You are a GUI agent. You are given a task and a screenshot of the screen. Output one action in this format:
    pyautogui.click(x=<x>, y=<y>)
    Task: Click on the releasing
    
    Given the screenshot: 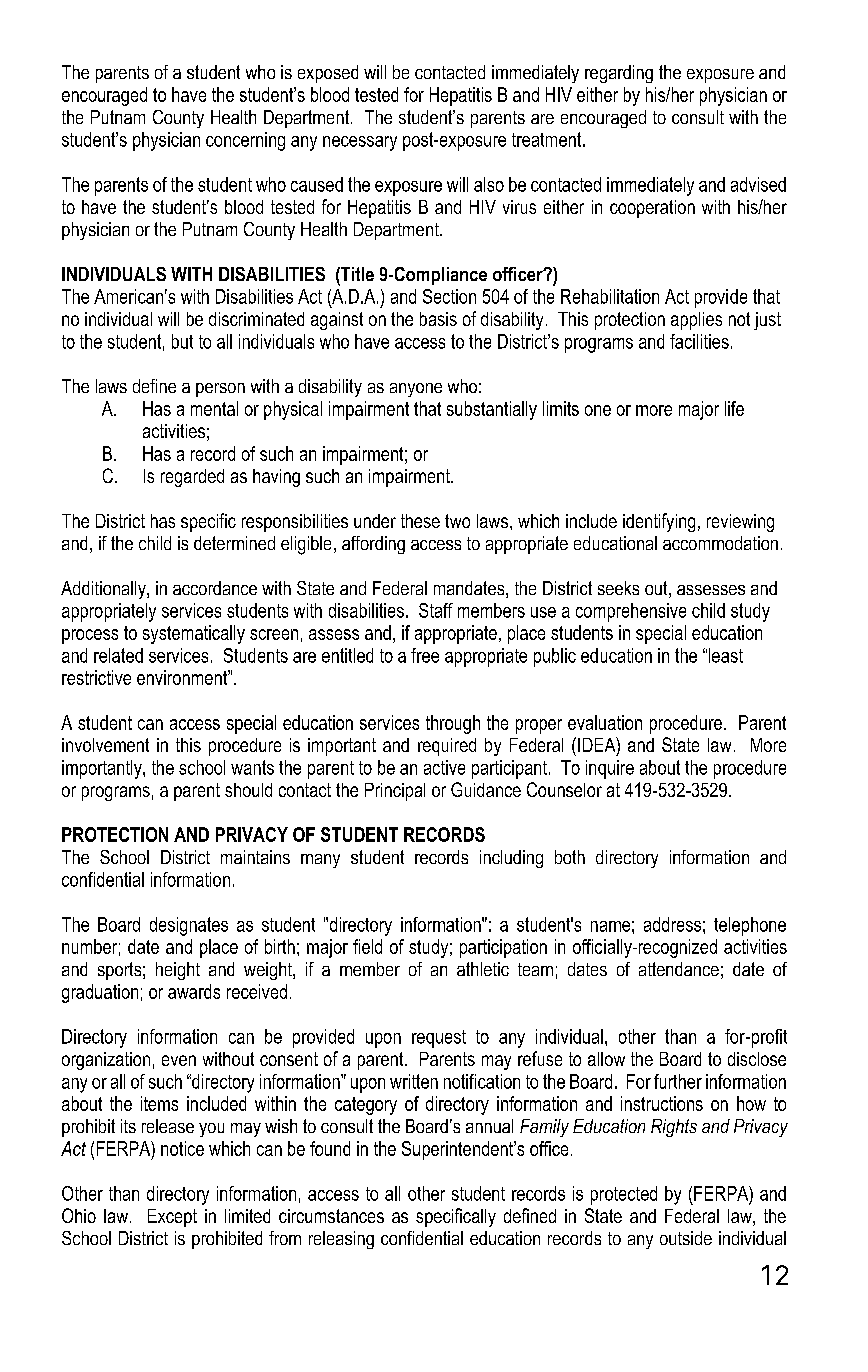 What is the action you would take?
    pyautogui.click(x=341, y=1240)
